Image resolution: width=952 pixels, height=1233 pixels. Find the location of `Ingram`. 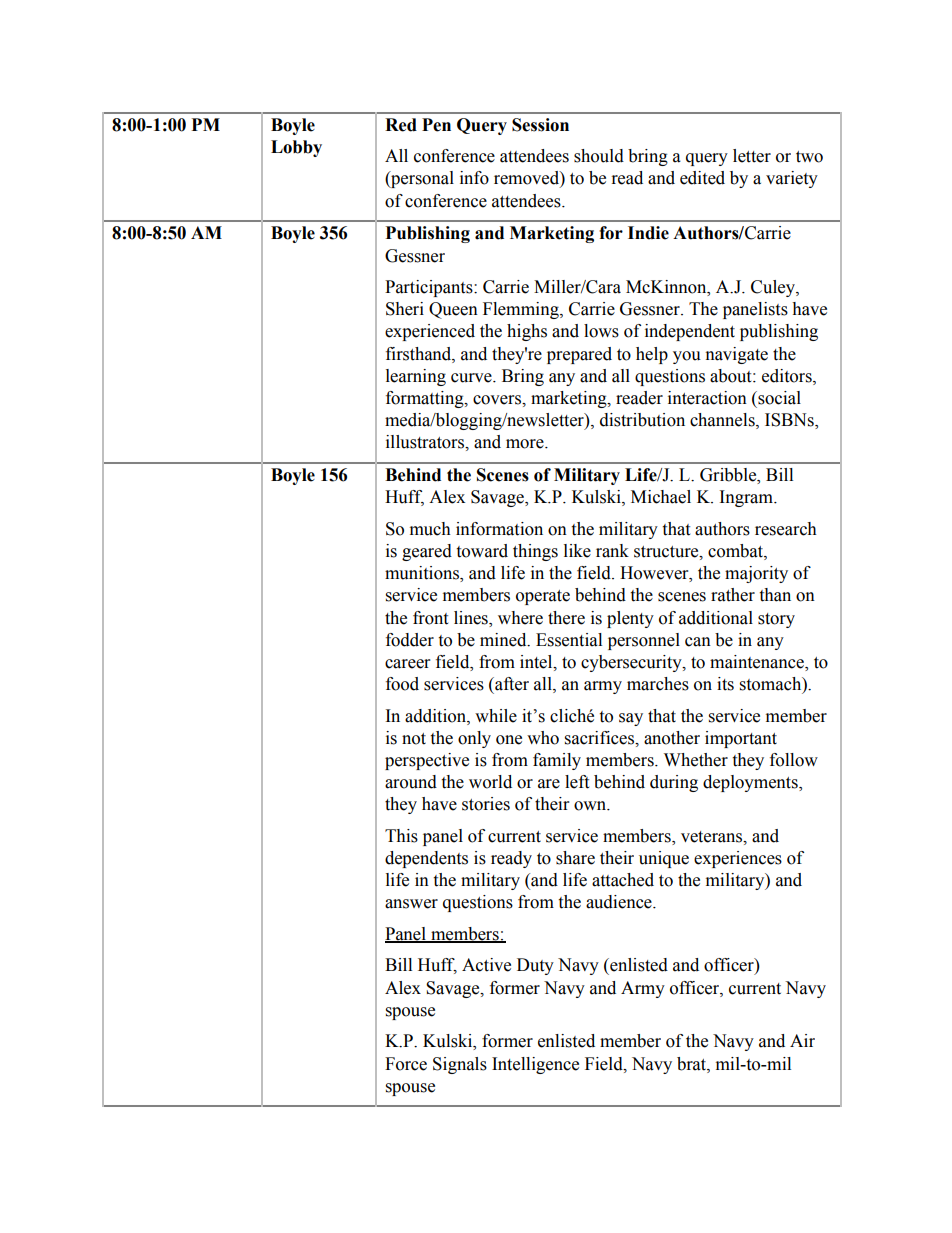

Ingram is located at coordinates (747, 498).
